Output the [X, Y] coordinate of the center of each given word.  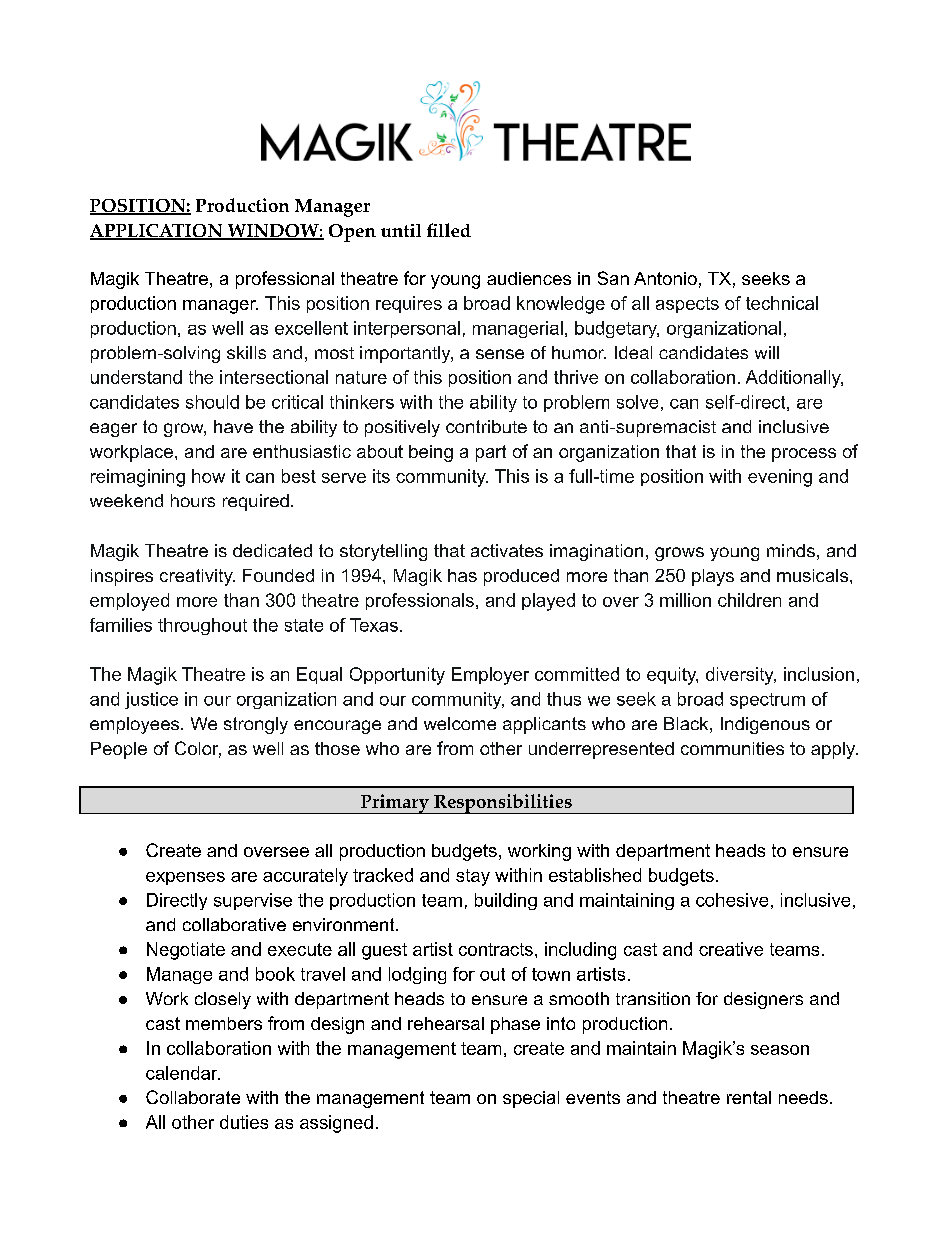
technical [782, 303]
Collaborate [193, 1097]
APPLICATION [157, 232]
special [531, 1099]
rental [749, 1097]
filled [449, 230]
